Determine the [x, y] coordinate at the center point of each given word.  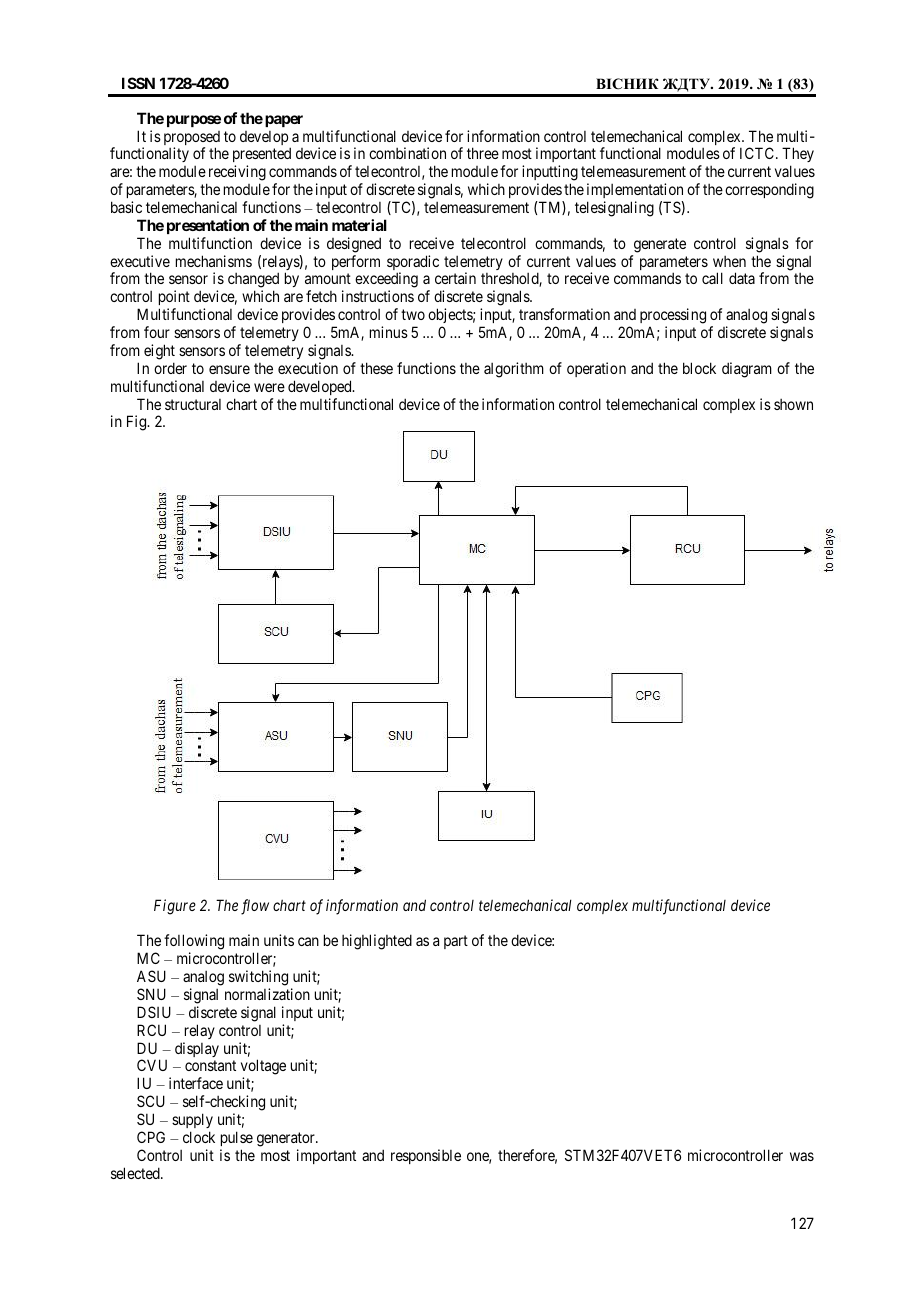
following [194, 943]
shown [793, 404]
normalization [267, 994]
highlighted [377, 942]
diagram [747, 370]
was [802, 1156]
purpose [194, 121]
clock [199, 1137]
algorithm [514, 370]
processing [673, 317]
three [483, 153]
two [413, 314]
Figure [175, 907]
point [174, 299]
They [798, 156]
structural [193, 404]
